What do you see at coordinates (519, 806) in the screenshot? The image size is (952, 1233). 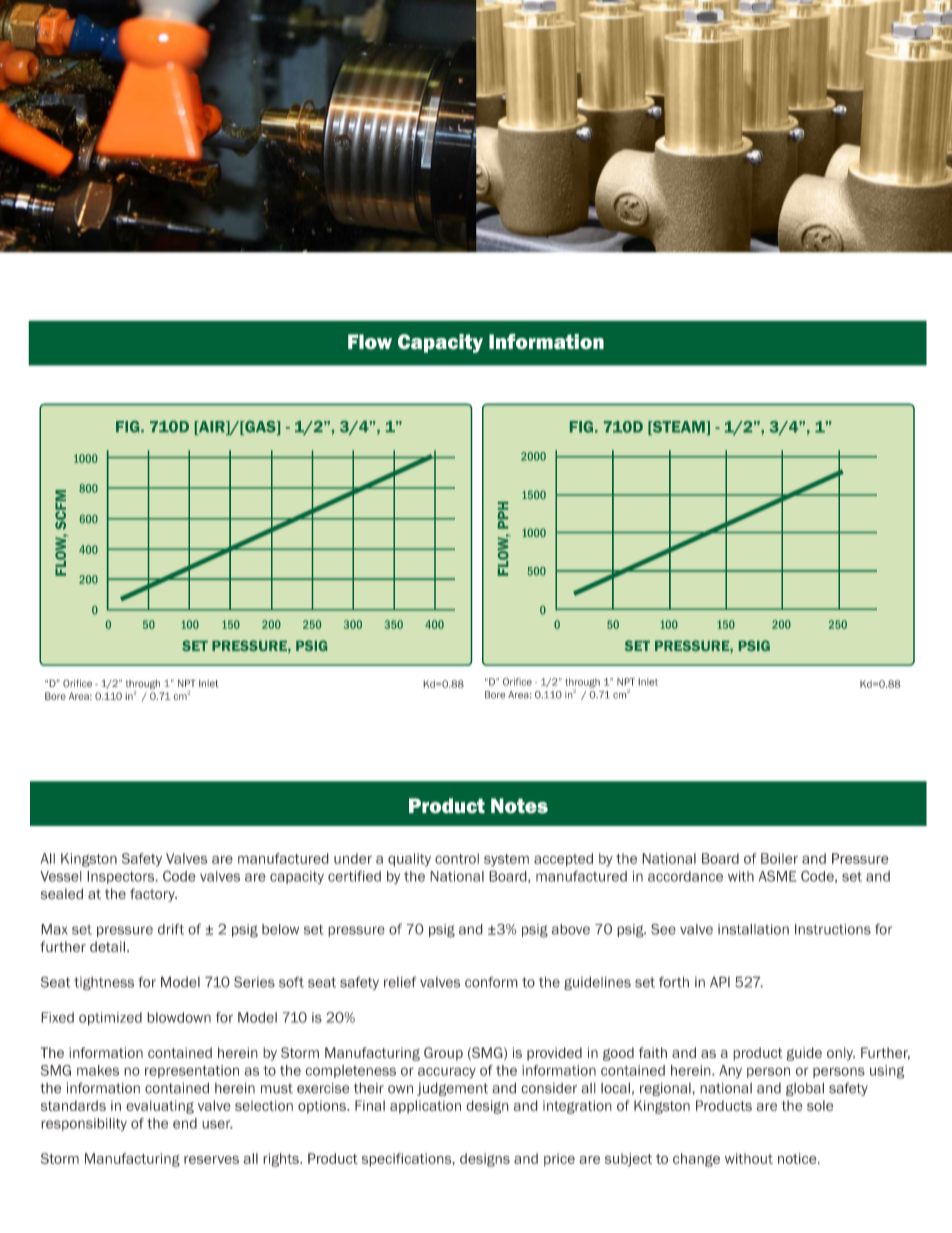 I see `Notes` at bounding box center [519, 806].
